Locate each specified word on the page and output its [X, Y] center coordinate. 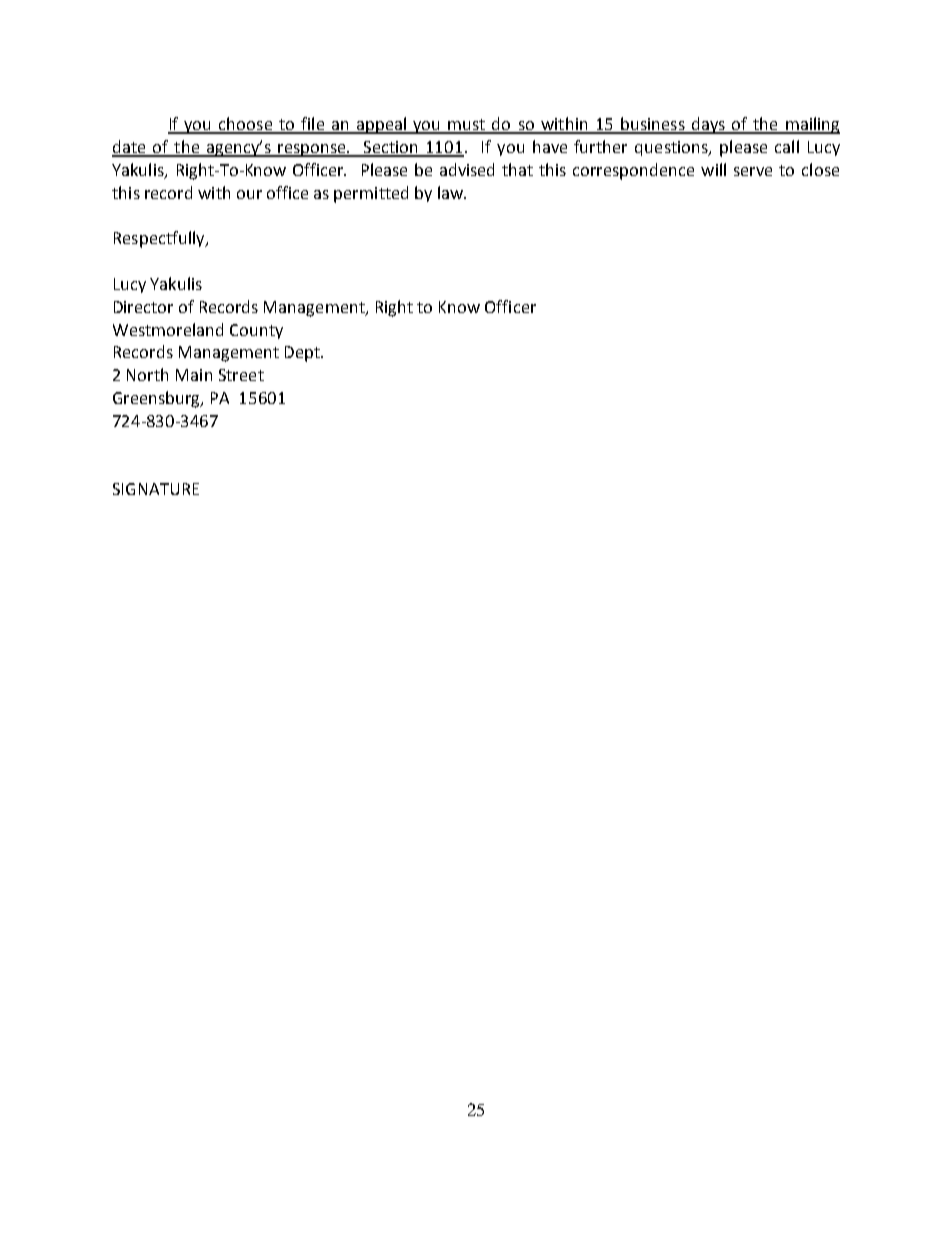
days [708, 125]
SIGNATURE [156, 489]
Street [241, 375]
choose [245, 125]
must [466, 126]
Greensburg [158, 399]
